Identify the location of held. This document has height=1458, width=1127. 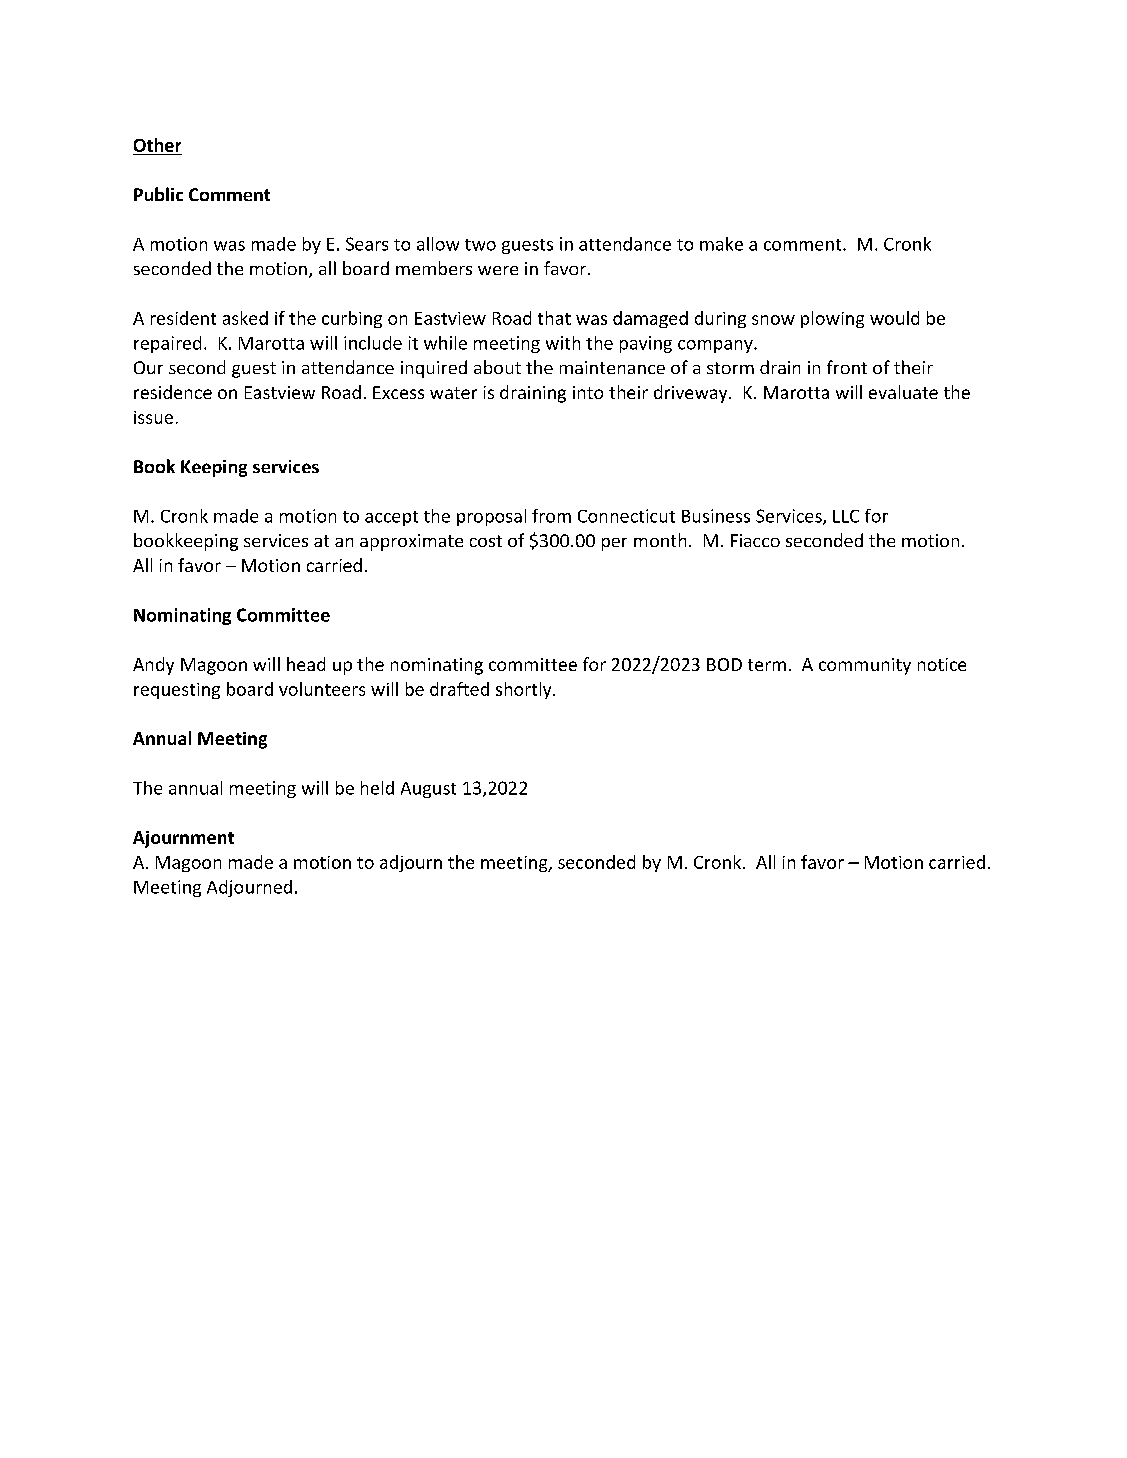
(377, 788).
